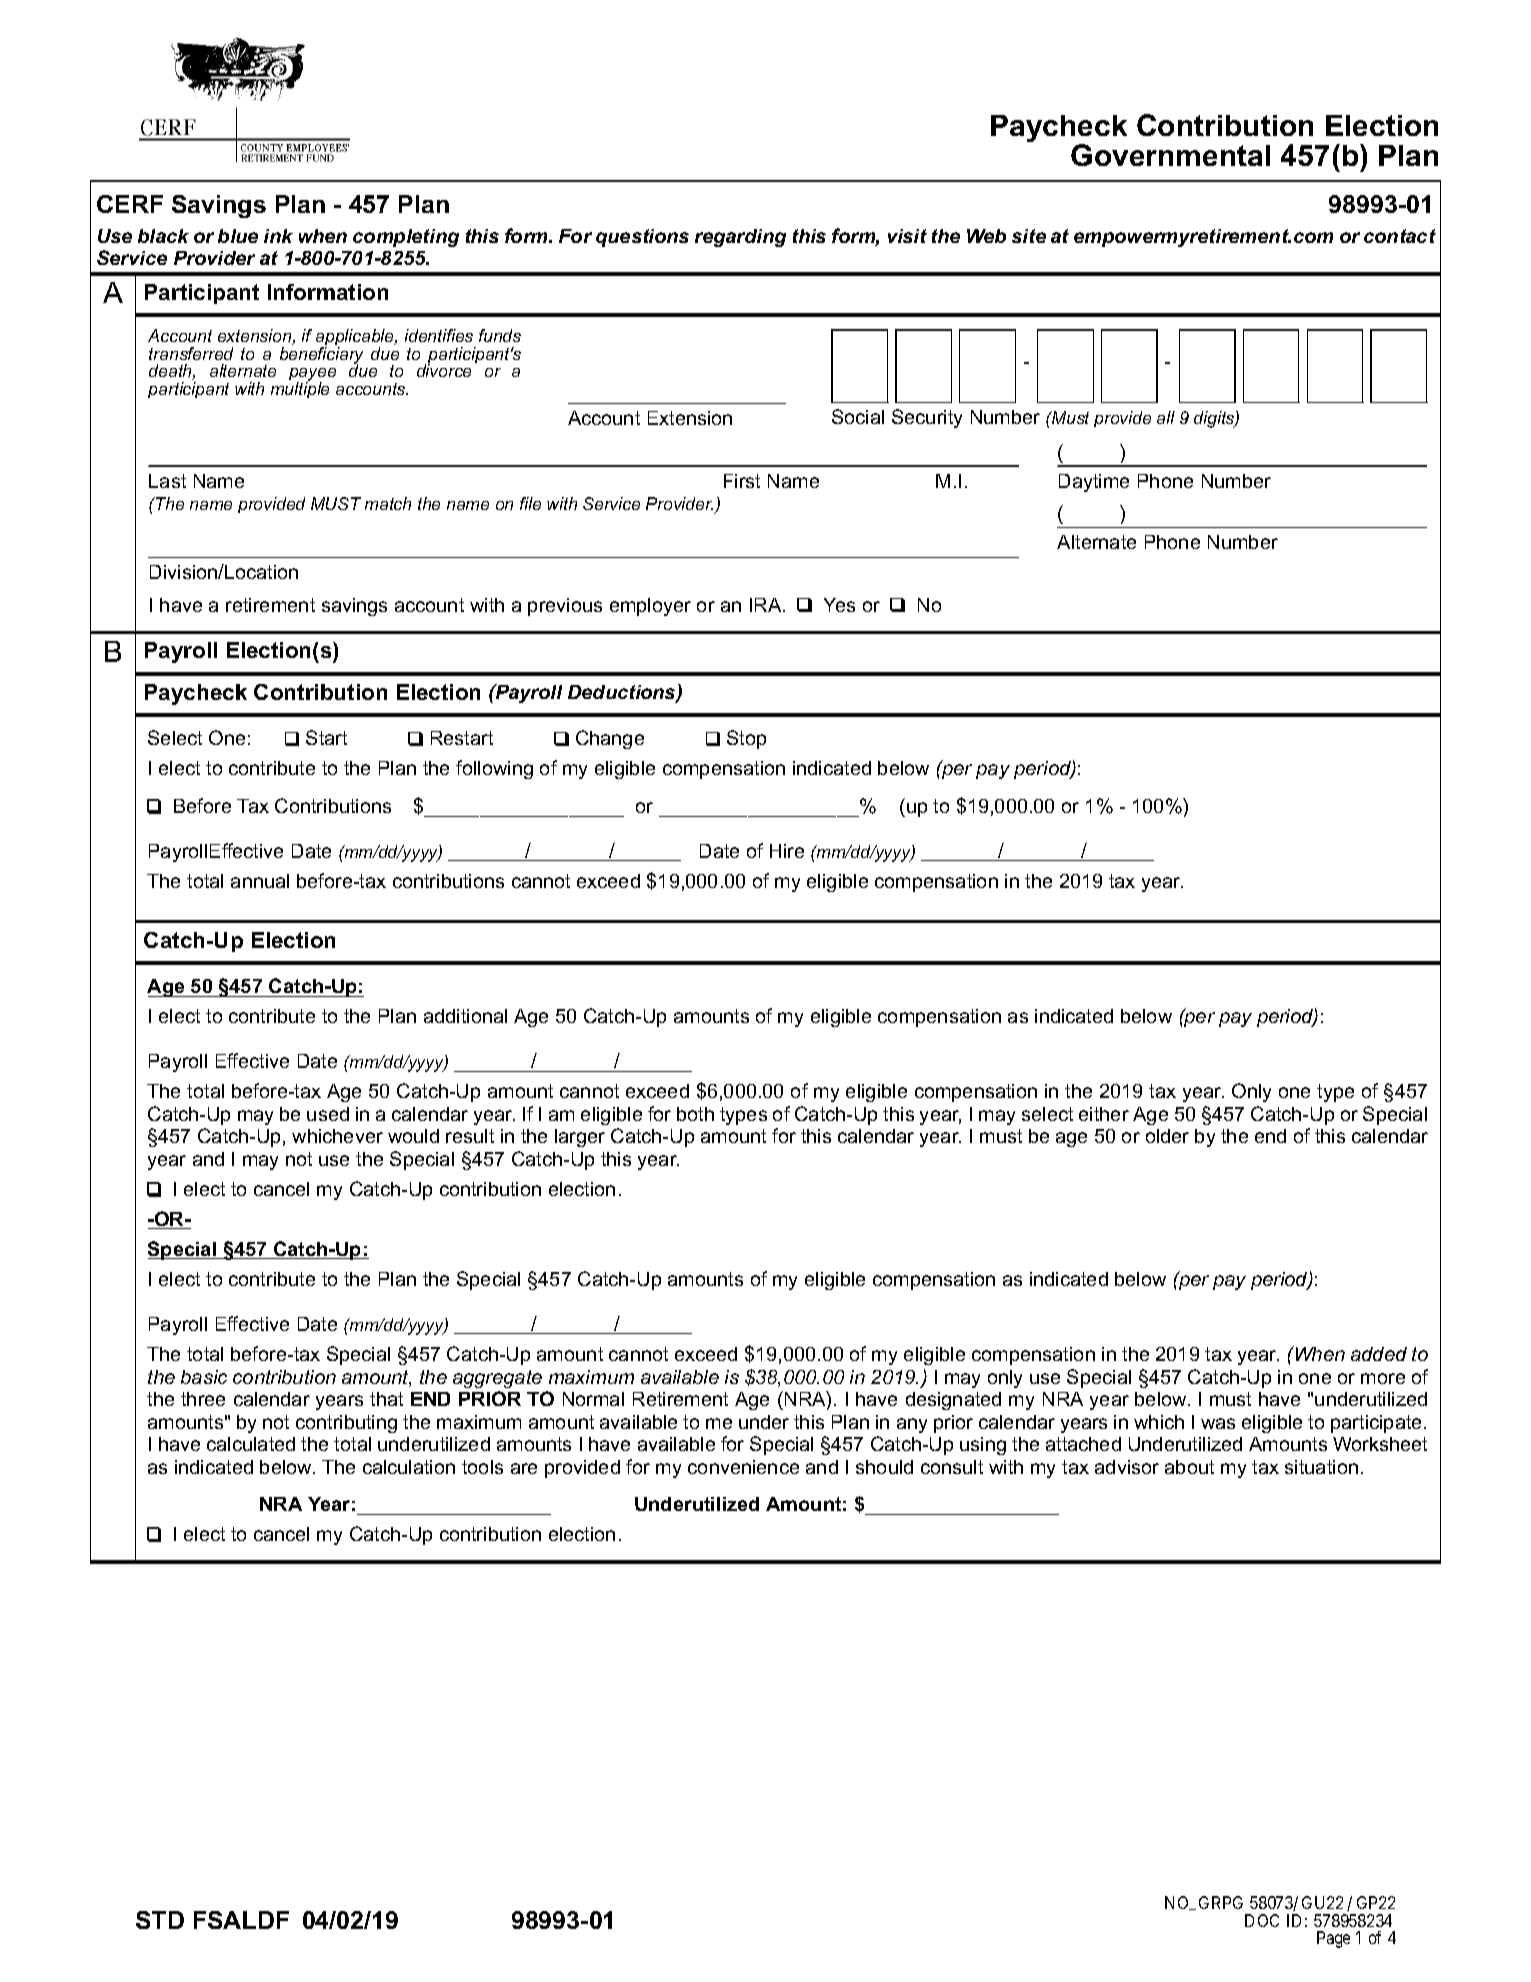  What do you see at coordinates (251, 1444) in the screenshot?
I see `calculated` at bounding box center [251, 1444].
